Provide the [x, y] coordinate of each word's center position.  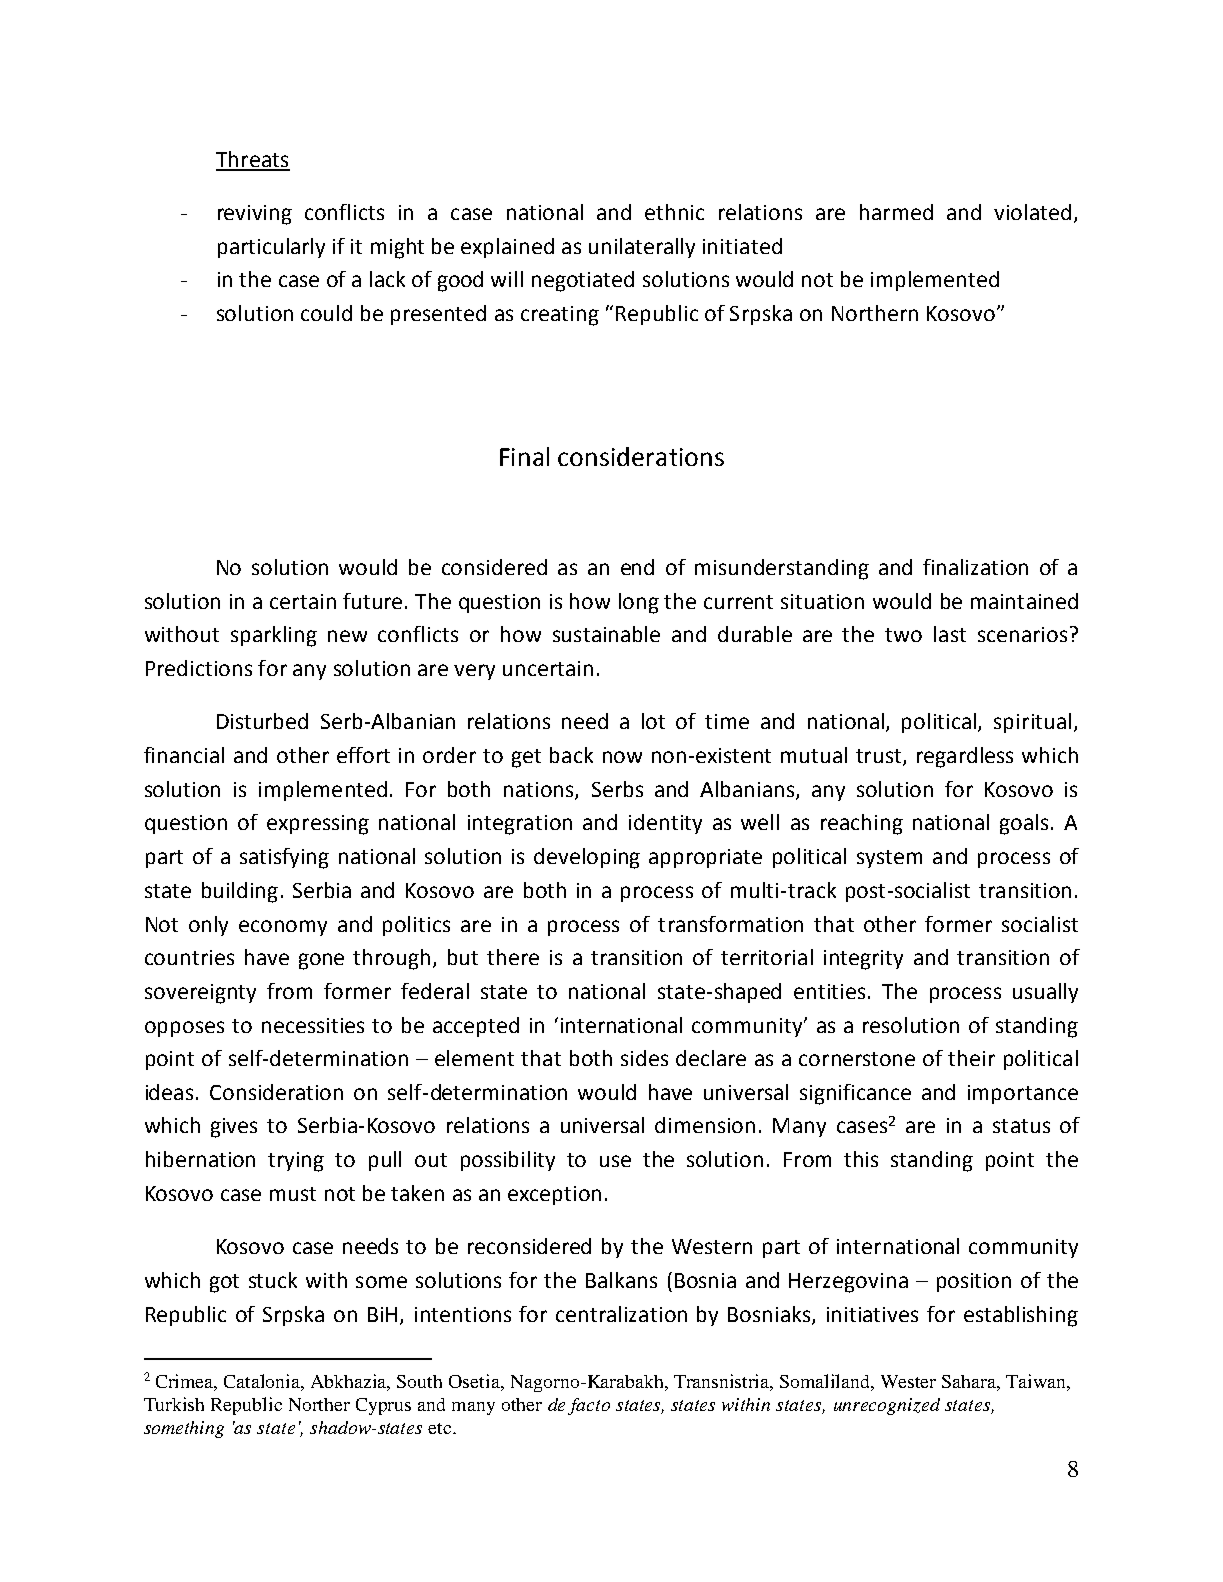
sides [644, 1058]
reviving [255, 215]
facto [589, 1406]
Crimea [186, 1382]
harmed [896, 212]
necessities [313, 1025]
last [950, 634]
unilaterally [642, 248]
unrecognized [887, 1406]
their [971, 1058]
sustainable [606, 634]
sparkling [274, 636]
